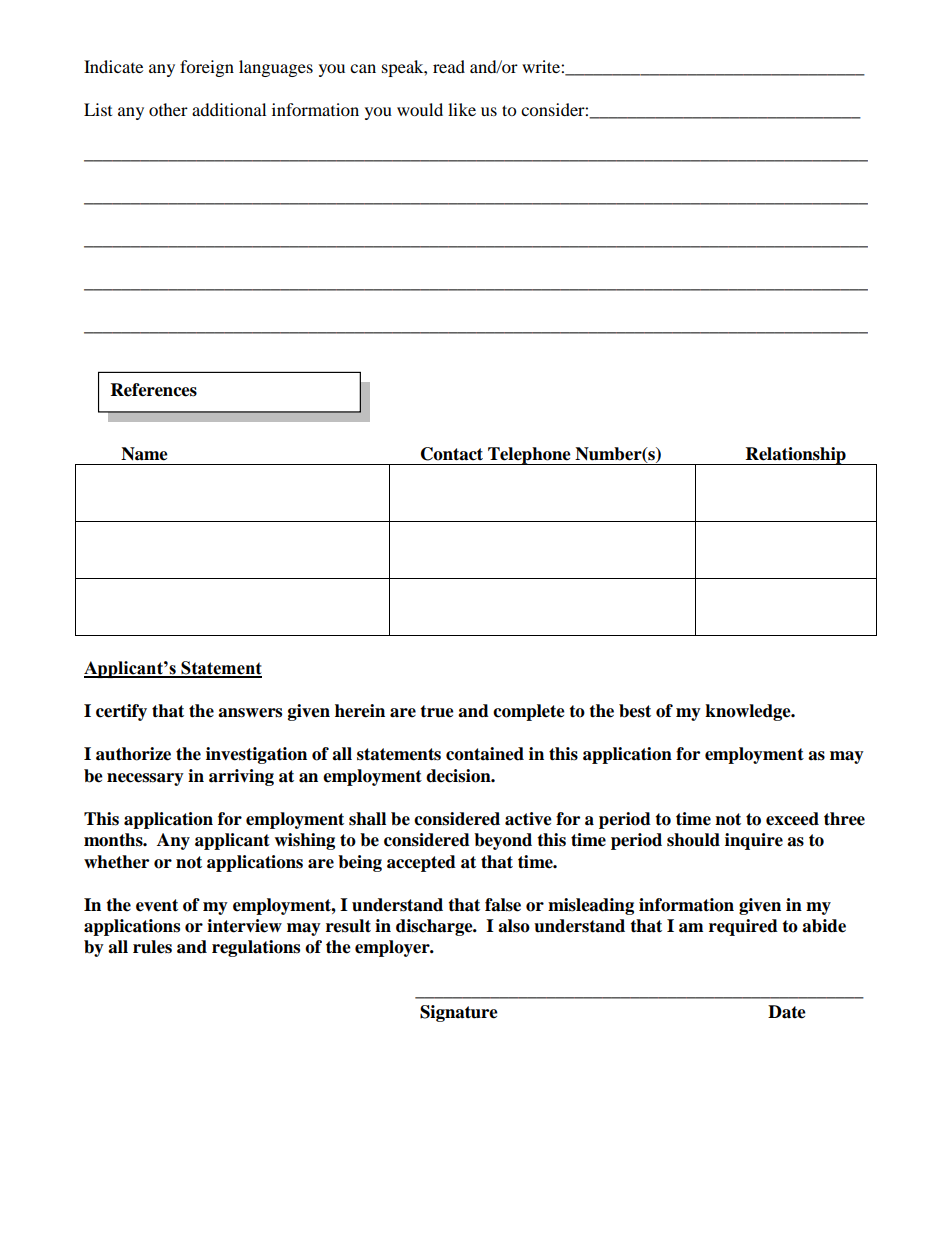  I want to click on rules, so click(152, 947).
